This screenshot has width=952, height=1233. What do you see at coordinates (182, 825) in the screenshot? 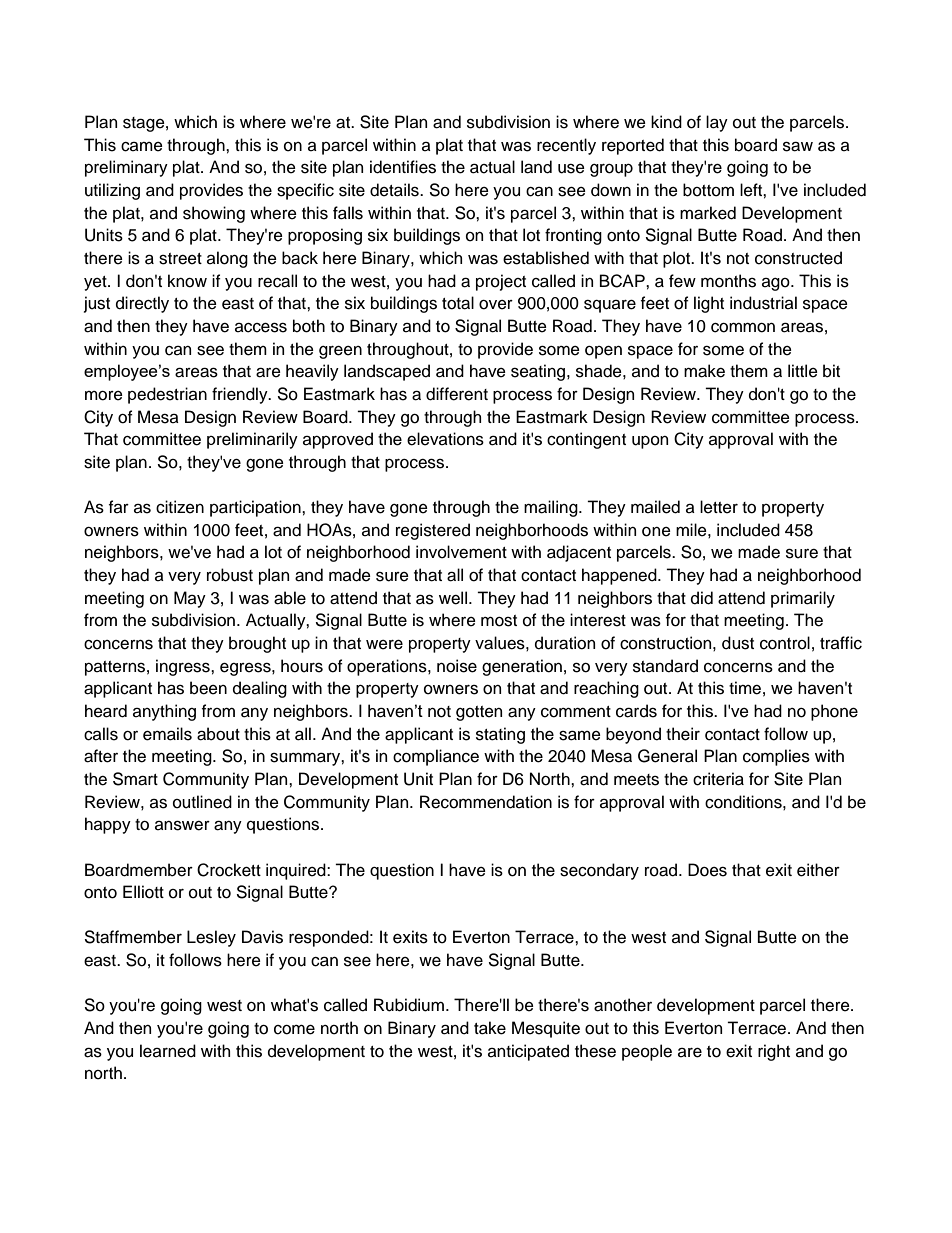
I see `answer` at bounding box center [182, 825].
